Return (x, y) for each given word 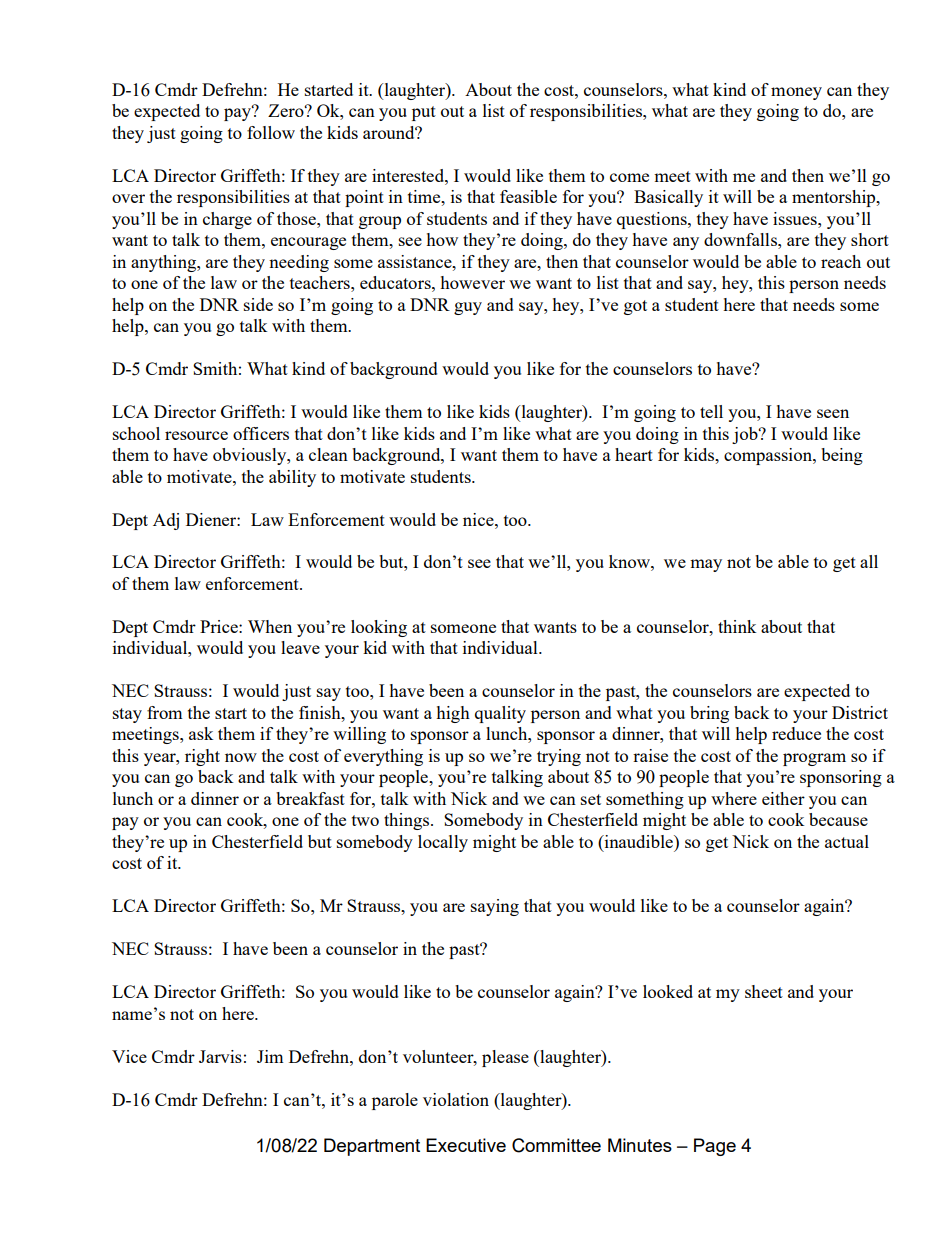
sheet (764, 991)
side (258, 304)
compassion (769, 456)
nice (479, 519)
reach (841, 261)
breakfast (310, 798)
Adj (166, 521)
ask (201, 733)
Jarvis (220, 1056)
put (424, 113)
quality (500, 714)
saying (495, 907)
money (796, 93)
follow (271, 132)
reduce (796, 733)
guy (468, 308)
